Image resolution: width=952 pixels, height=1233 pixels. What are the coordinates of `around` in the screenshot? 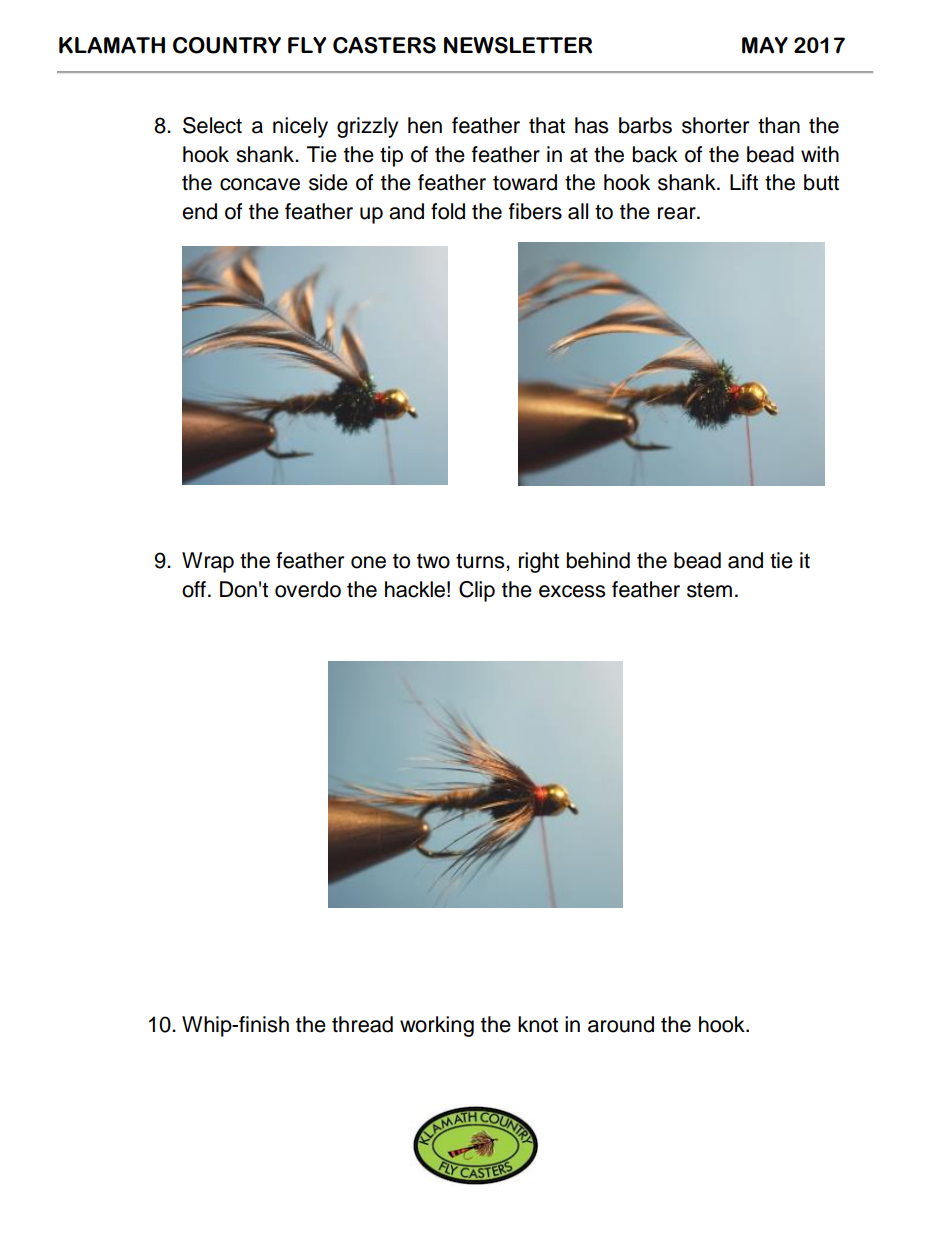 It's located at (621, 1024).
